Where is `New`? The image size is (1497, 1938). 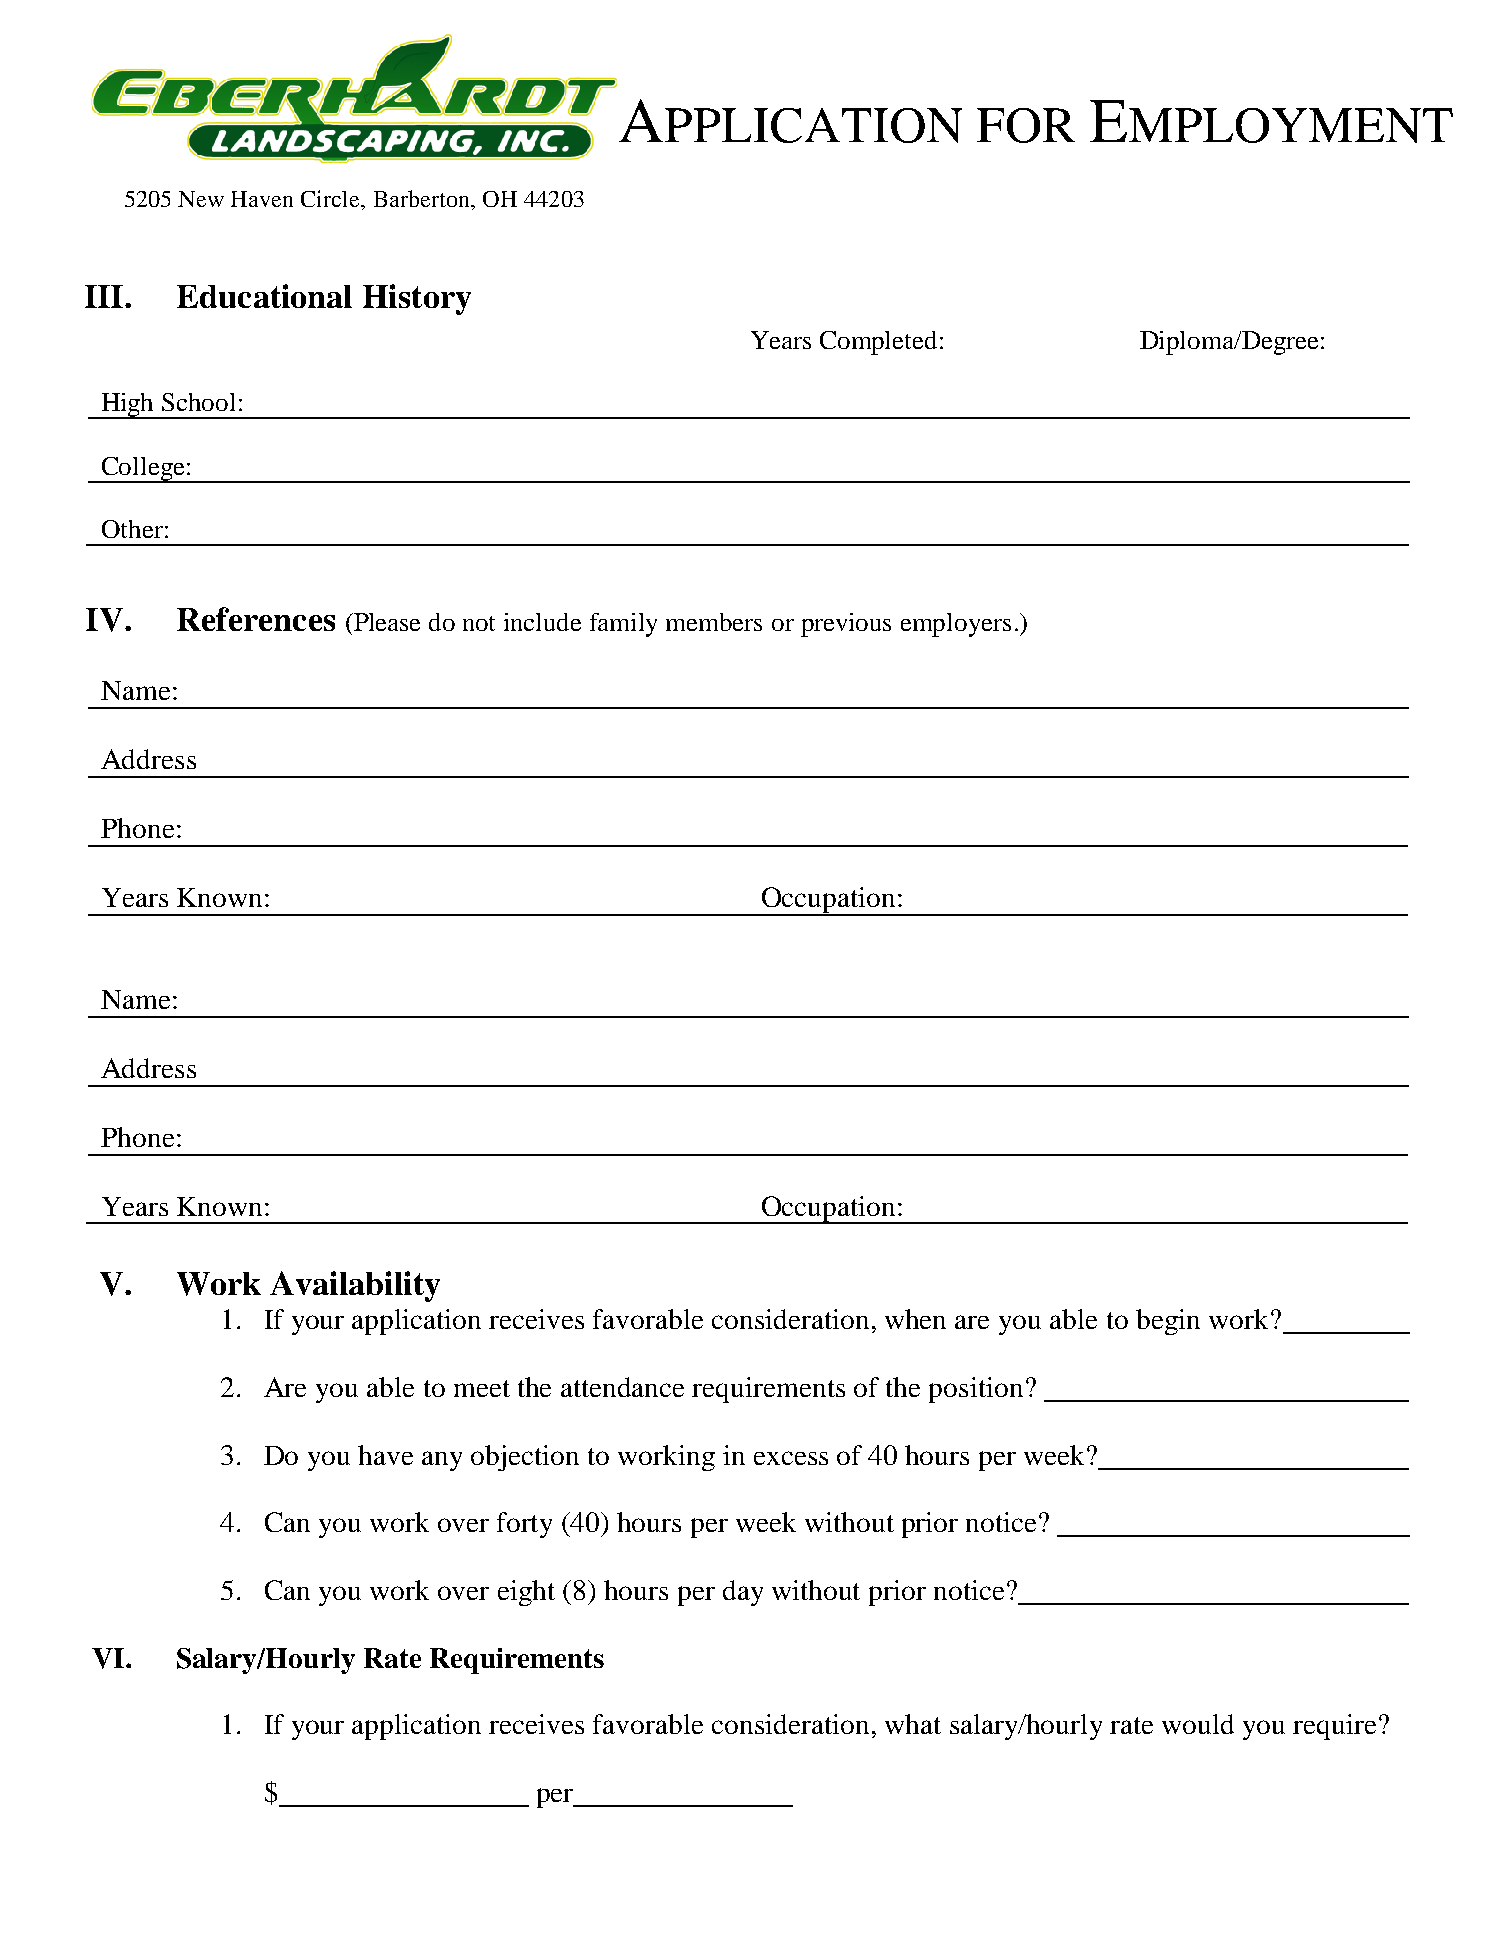 New is located at coordinates (201, 199).
